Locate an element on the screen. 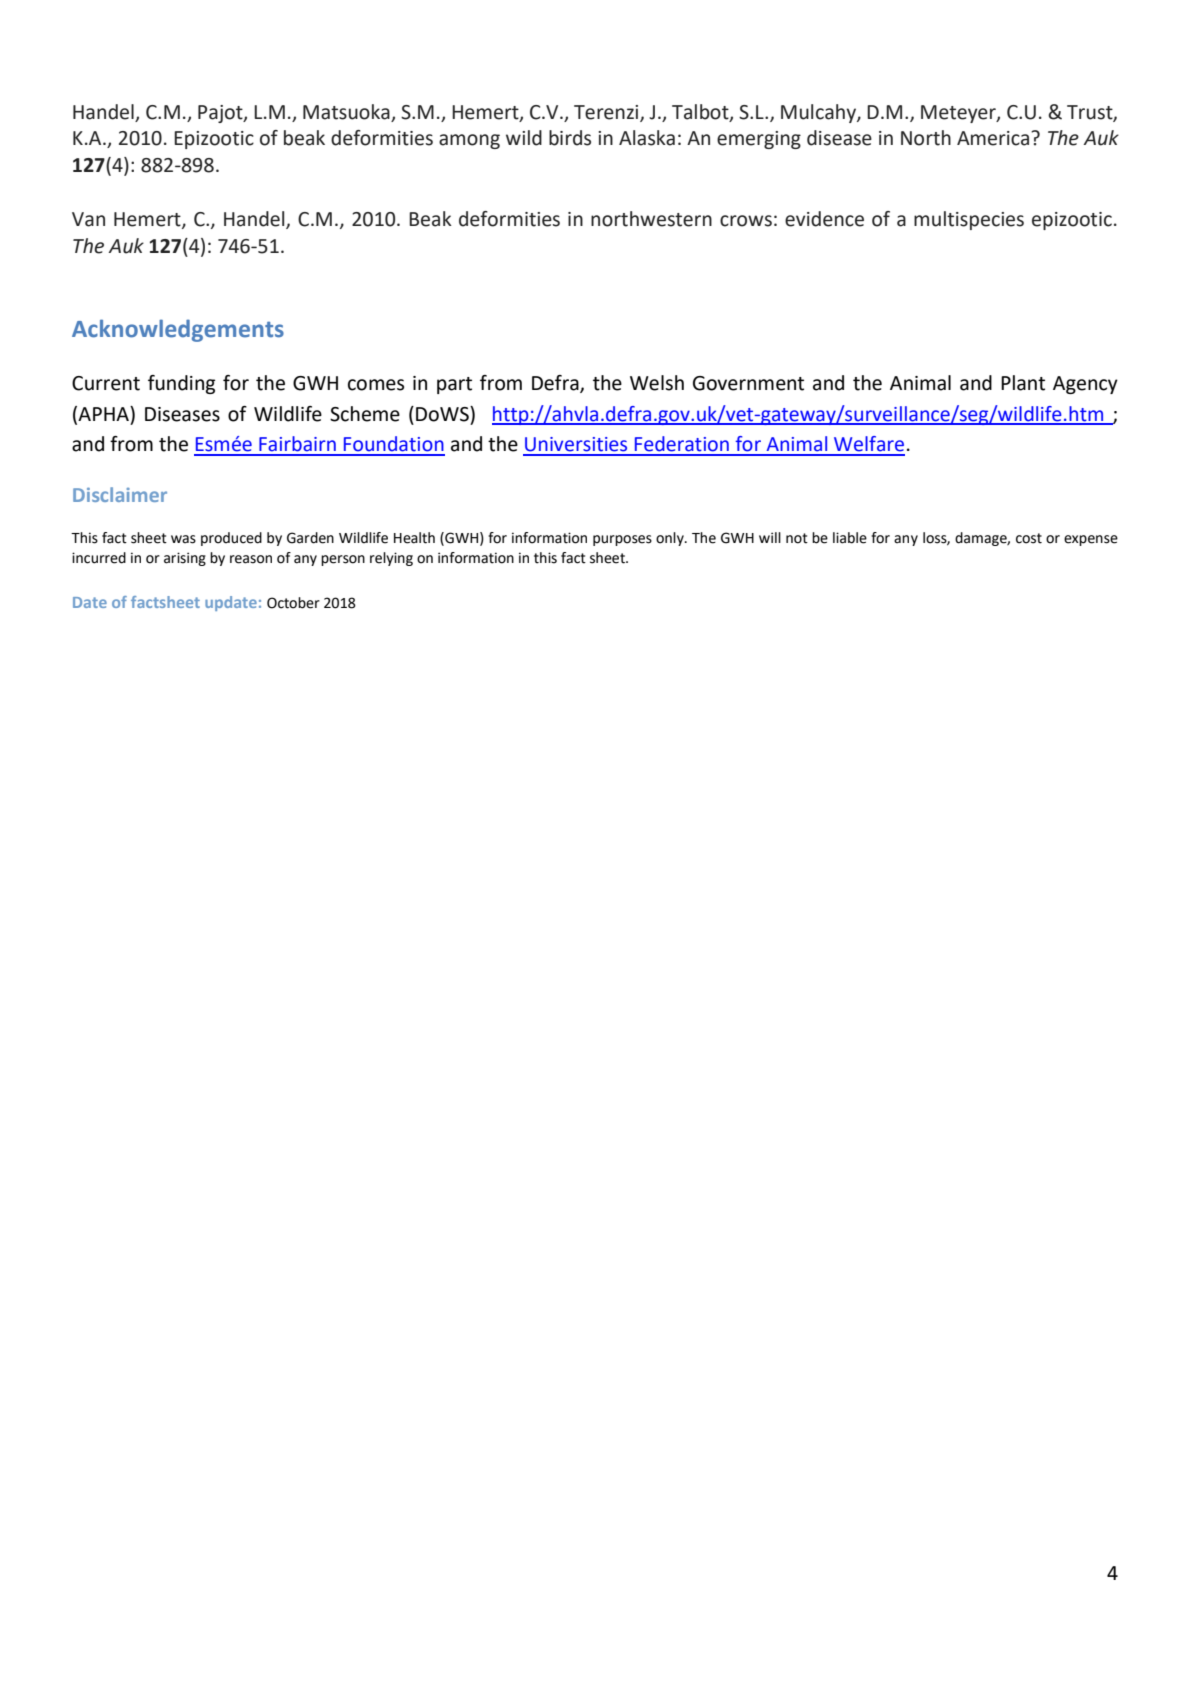  birds is located at coordinates (570, 138).
